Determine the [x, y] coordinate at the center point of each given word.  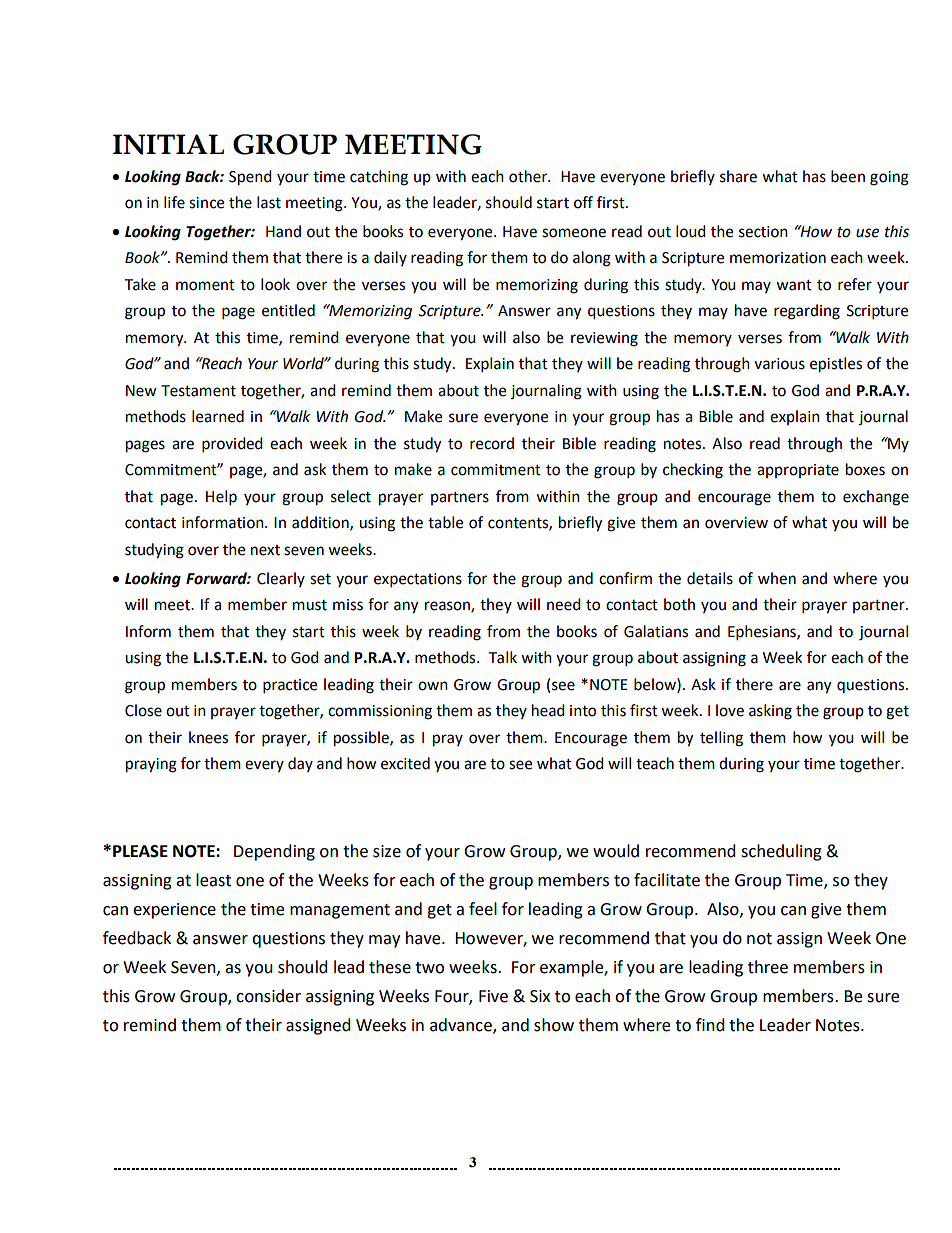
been [848, 176]
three [768, 967]
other [529, 176]
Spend [250, 178]
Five [493, 996]
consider [268, 996]
